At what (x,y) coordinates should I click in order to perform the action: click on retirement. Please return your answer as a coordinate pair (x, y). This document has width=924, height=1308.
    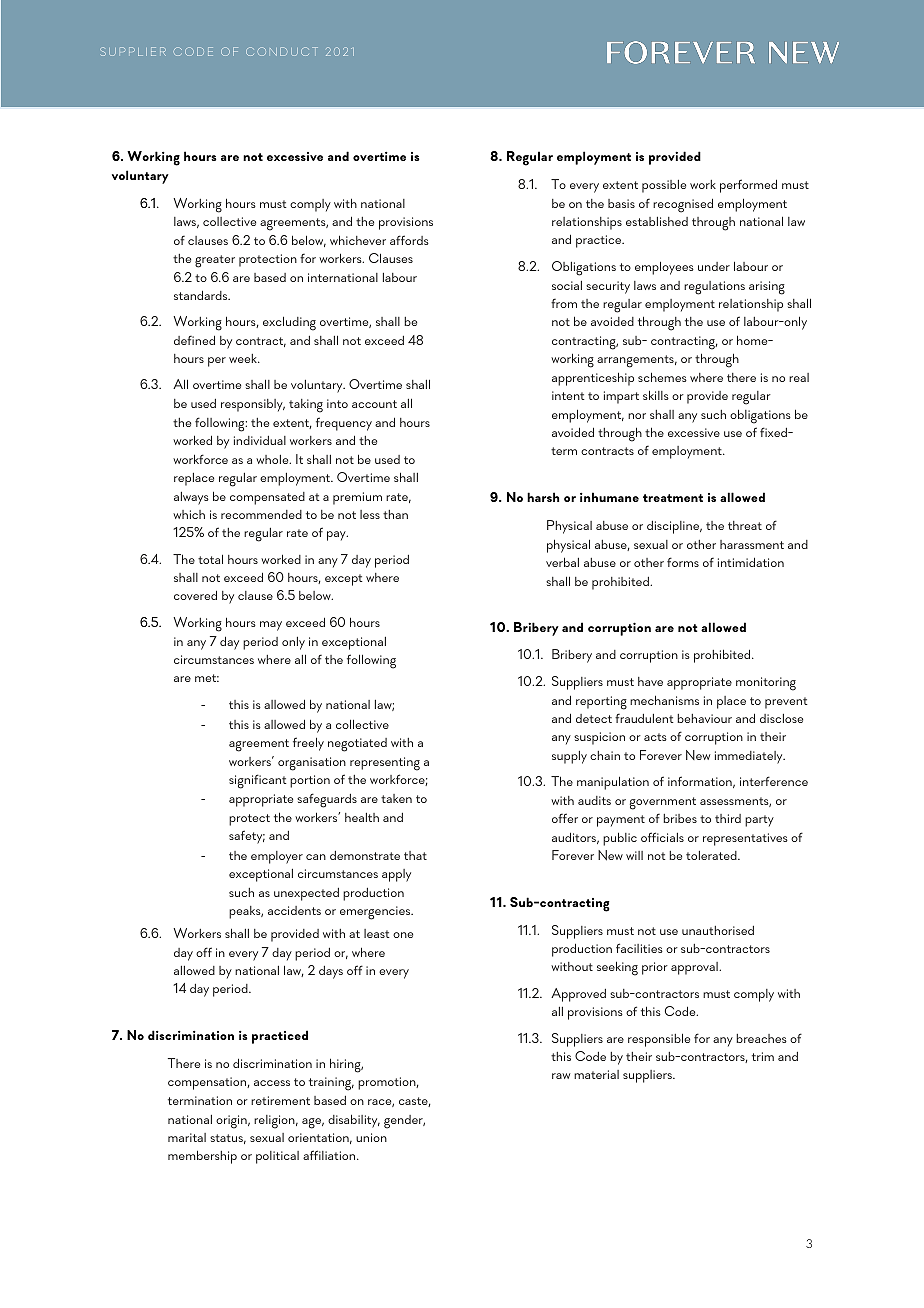
    Looking at the image, I should click on (280, 1100).
